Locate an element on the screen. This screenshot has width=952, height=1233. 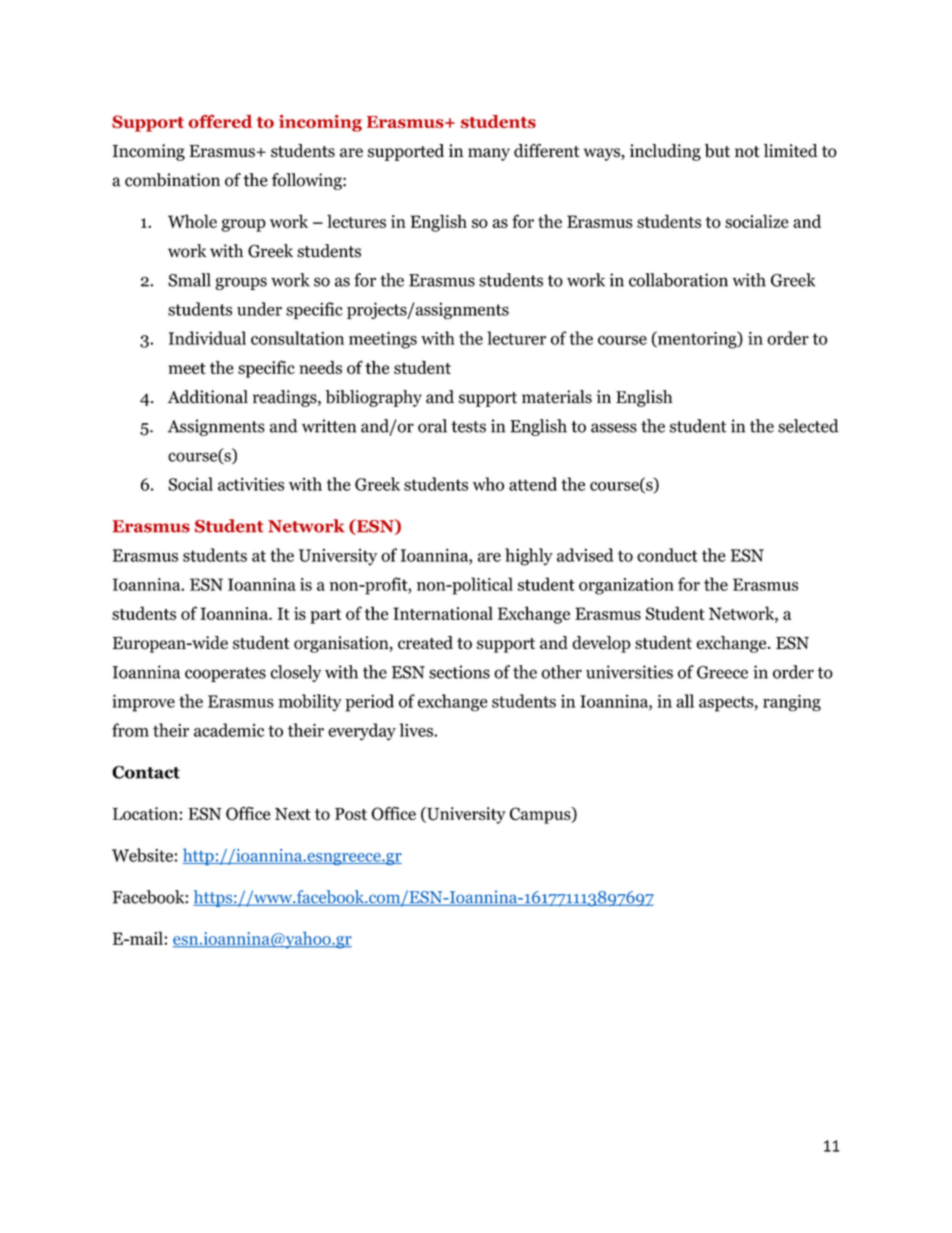
conduct is located at coordinates (667, 555).
